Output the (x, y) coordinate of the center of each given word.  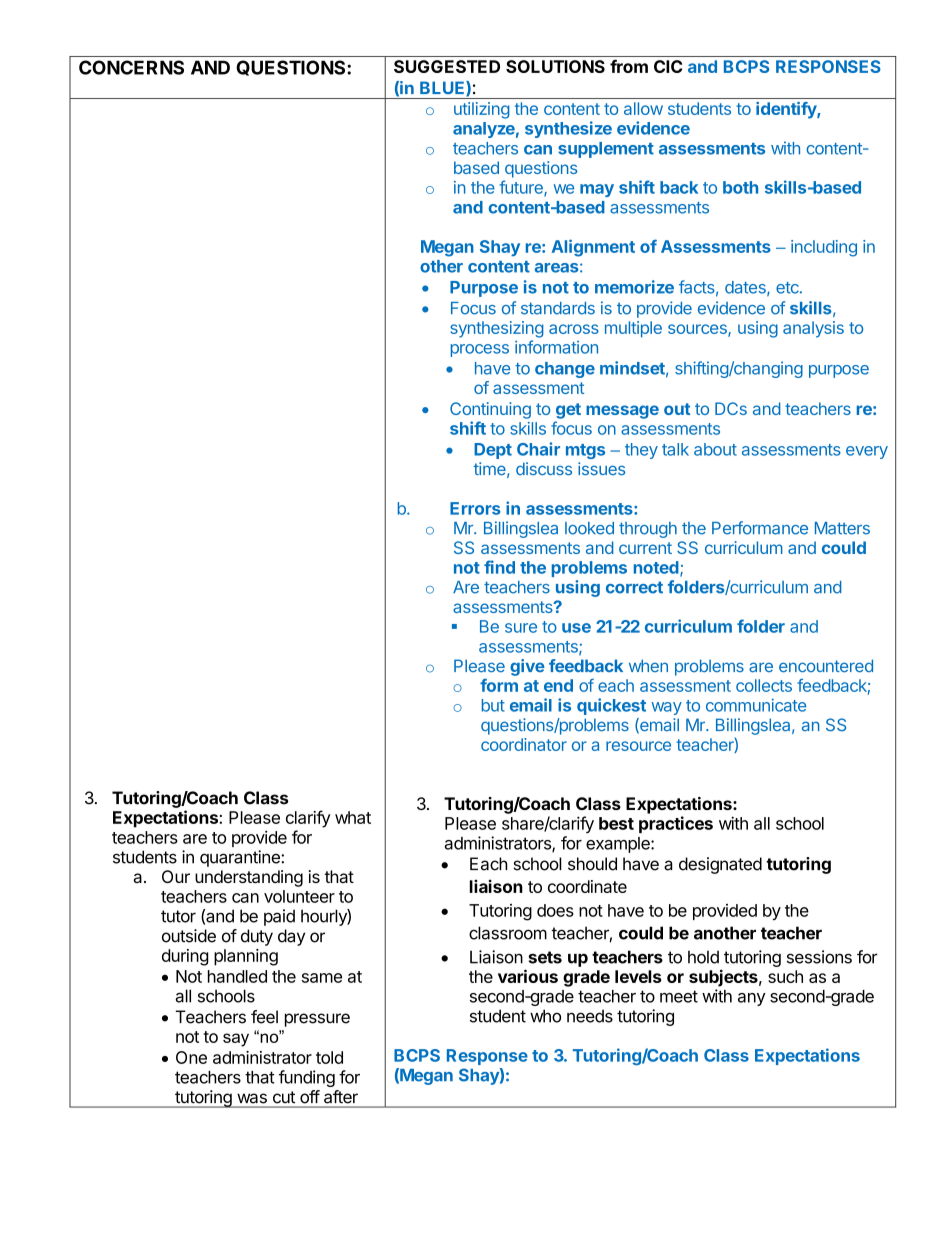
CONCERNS (131, 67)
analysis (813, 329)
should (592, 864)
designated (720, 865)
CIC (668, 66)
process (480, 350)
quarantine (241, 858)
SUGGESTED (447, 66)
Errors (475, 508)
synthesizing (497, 329)
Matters (842, 528)
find (499, 567)
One (191, 1057)
